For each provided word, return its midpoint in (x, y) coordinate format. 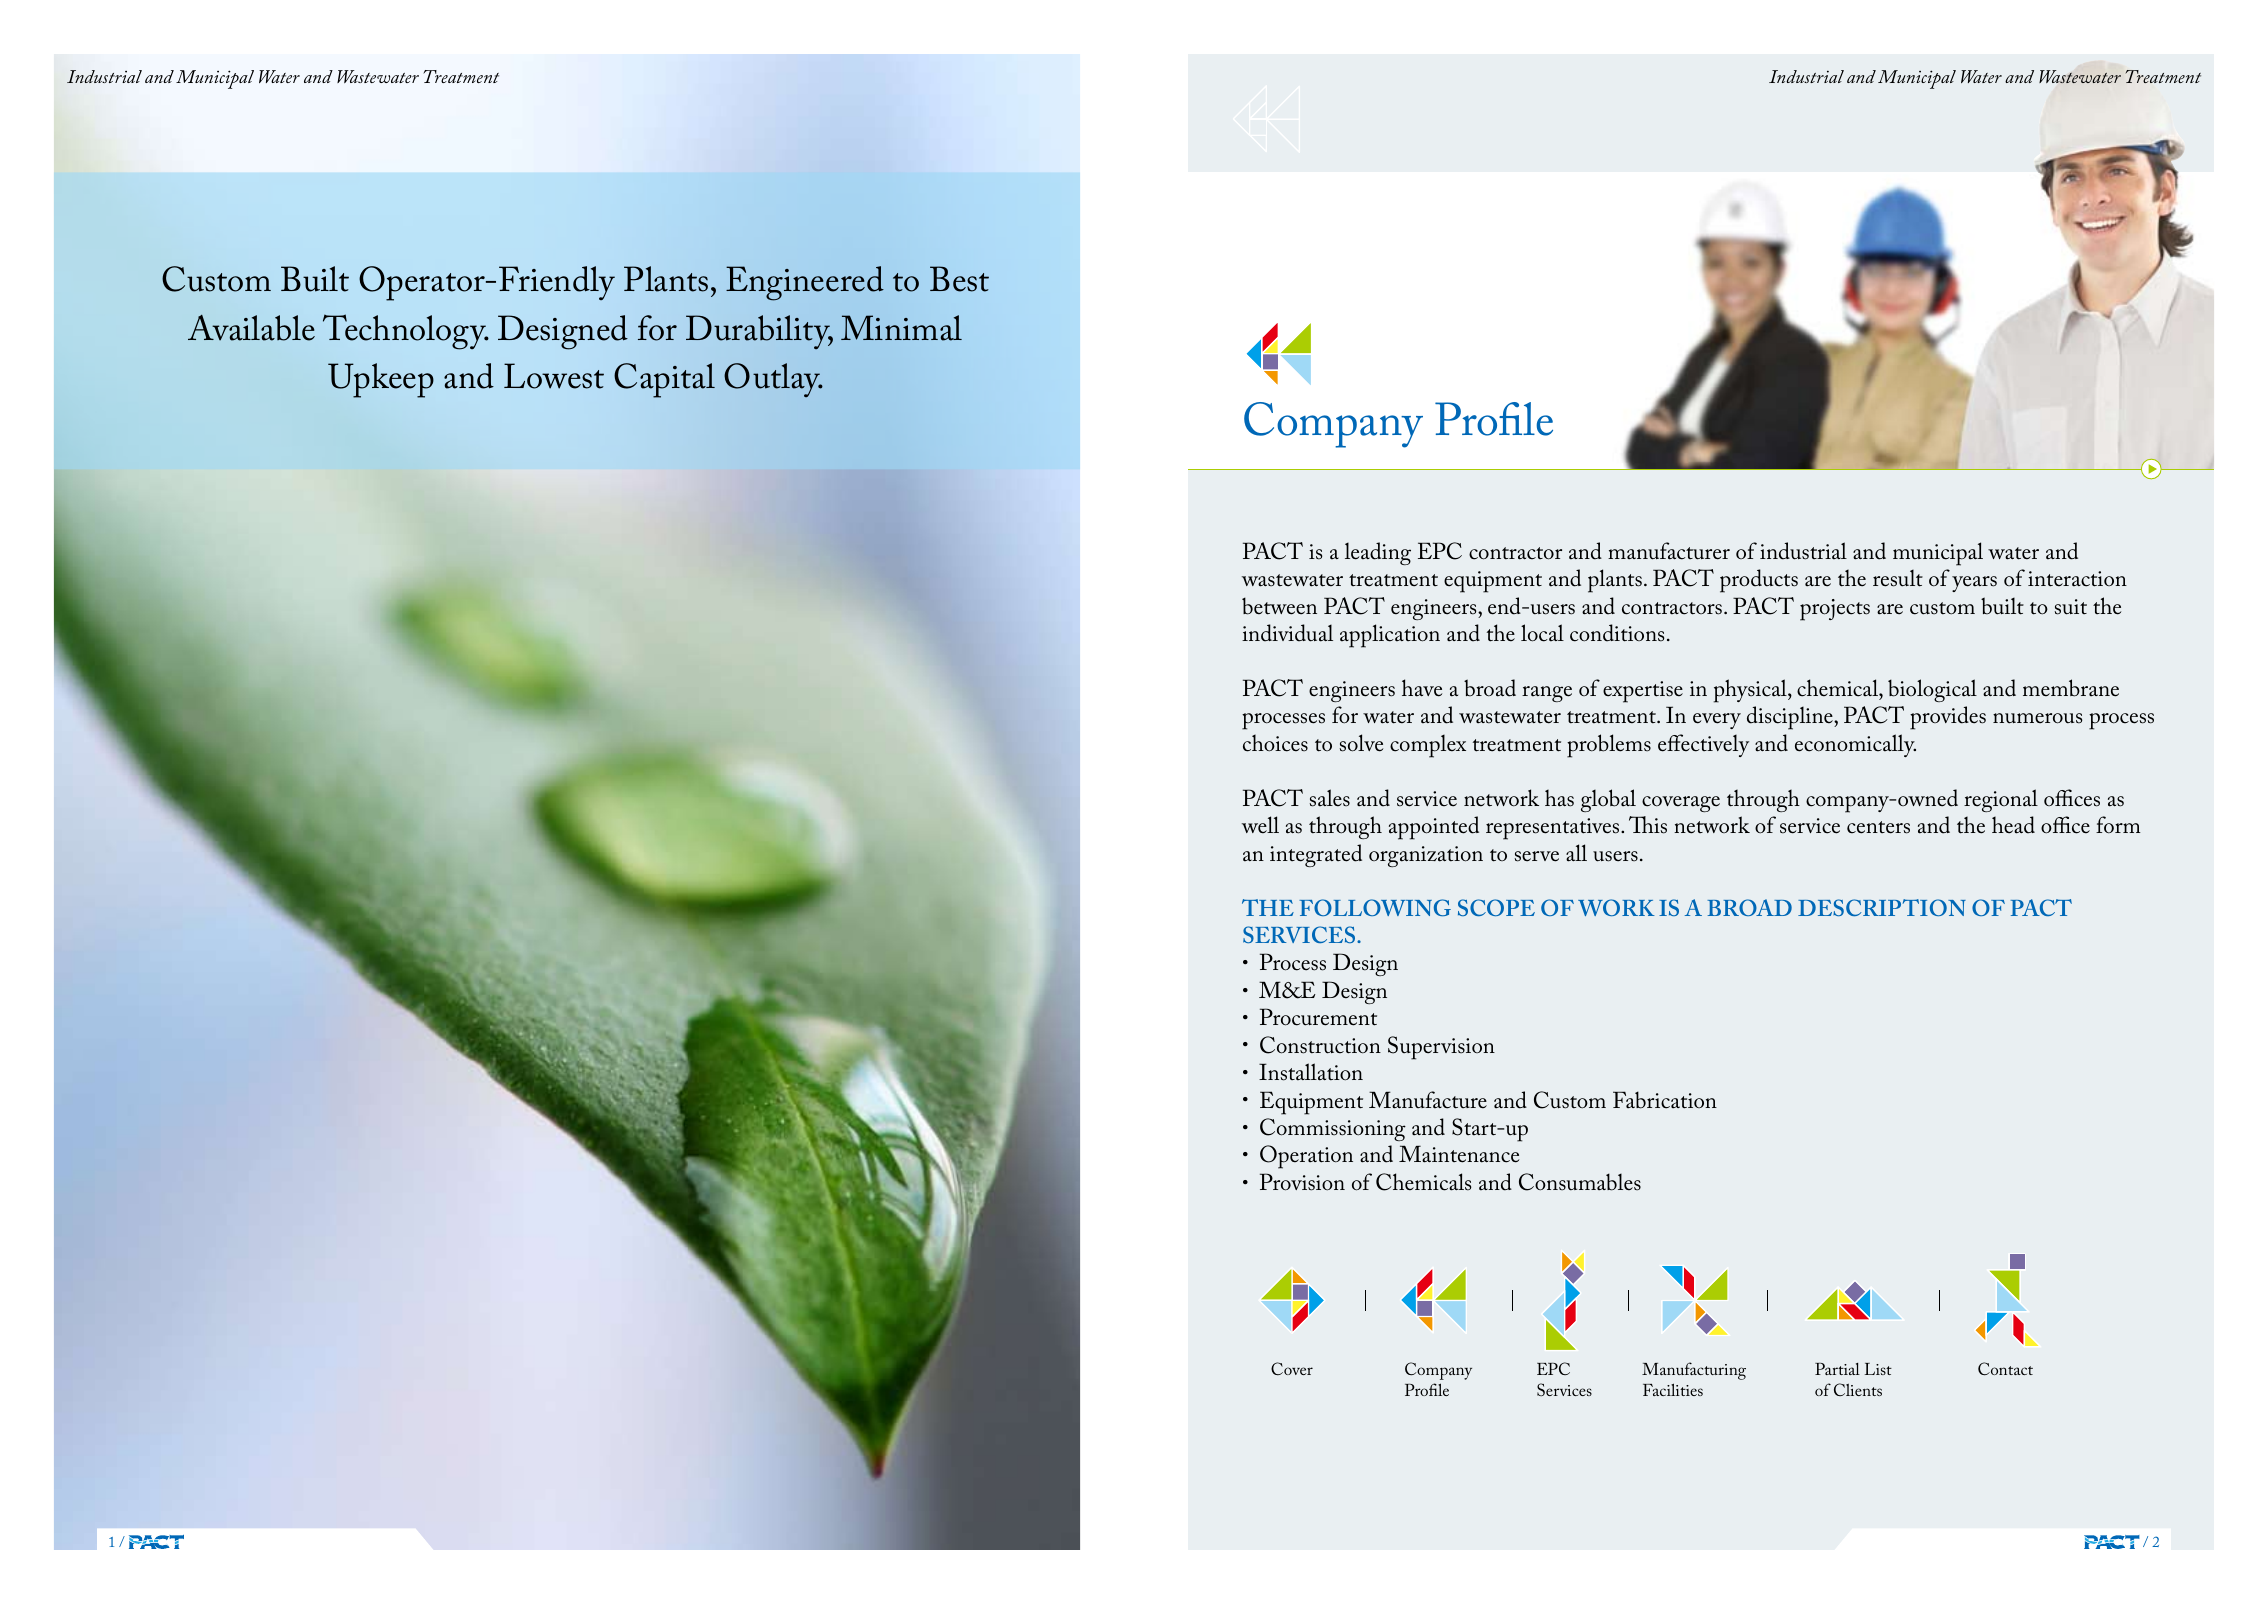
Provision (1302, 1182)
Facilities (1673, 1389)
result (1898, 578)
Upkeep (381, 380)
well (1260, 825)
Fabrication (1665, 1100)
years (1974, 584)
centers (1878, 827)
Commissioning (1333, 1129)
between (1279, 606)
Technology (405, 332)
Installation (1311, 1072)
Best (959, 279)
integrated (1316, 855)
